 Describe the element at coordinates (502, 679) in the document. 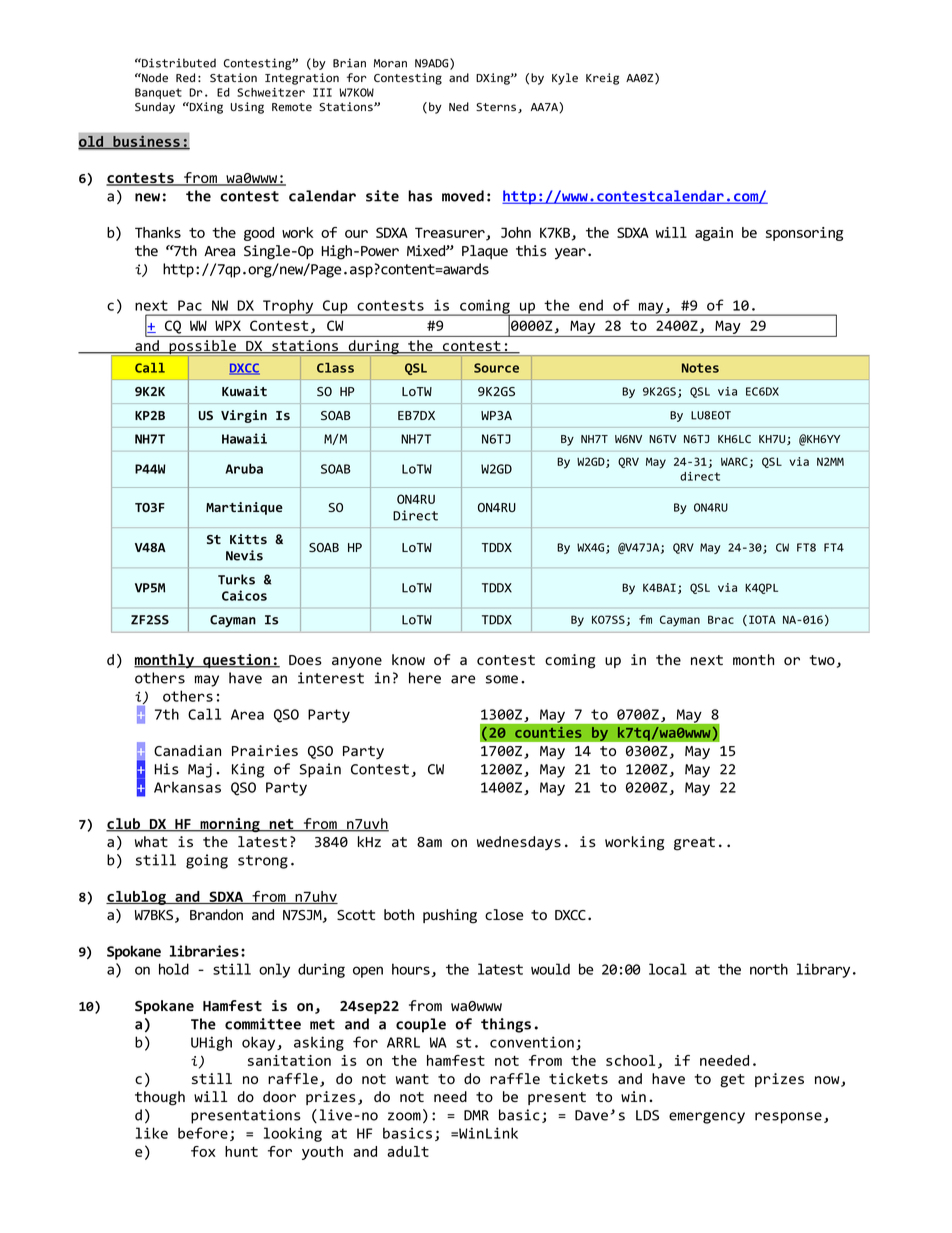

I see `some` at that location.
